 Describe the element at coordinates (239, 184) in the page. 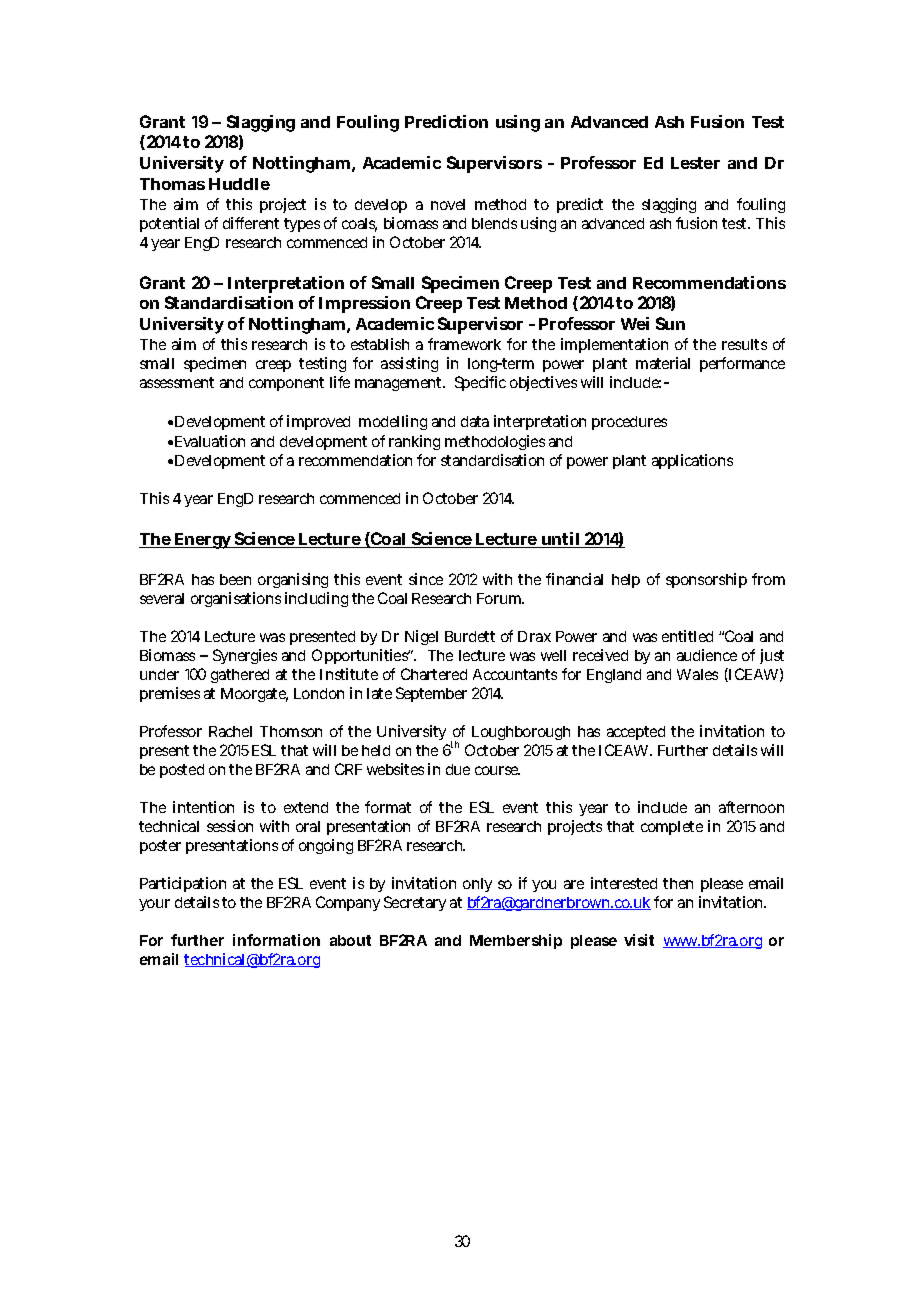

I see `Huddle` at that location.
